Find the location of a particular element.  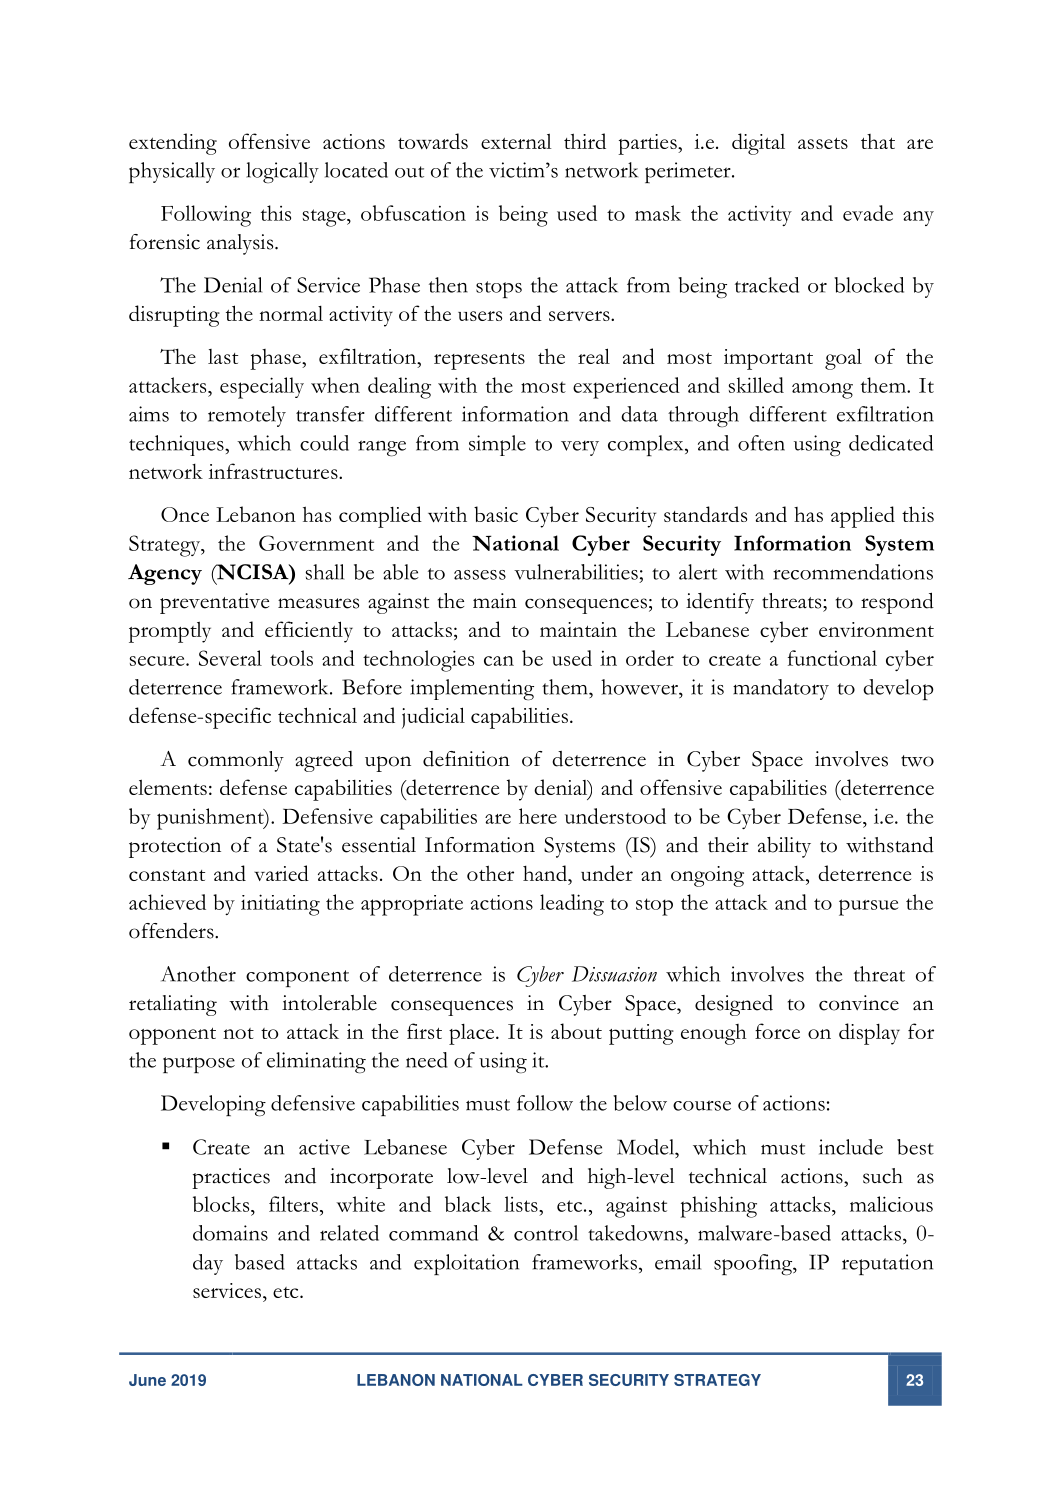

recommendations is located at coordinates (853, 572).
